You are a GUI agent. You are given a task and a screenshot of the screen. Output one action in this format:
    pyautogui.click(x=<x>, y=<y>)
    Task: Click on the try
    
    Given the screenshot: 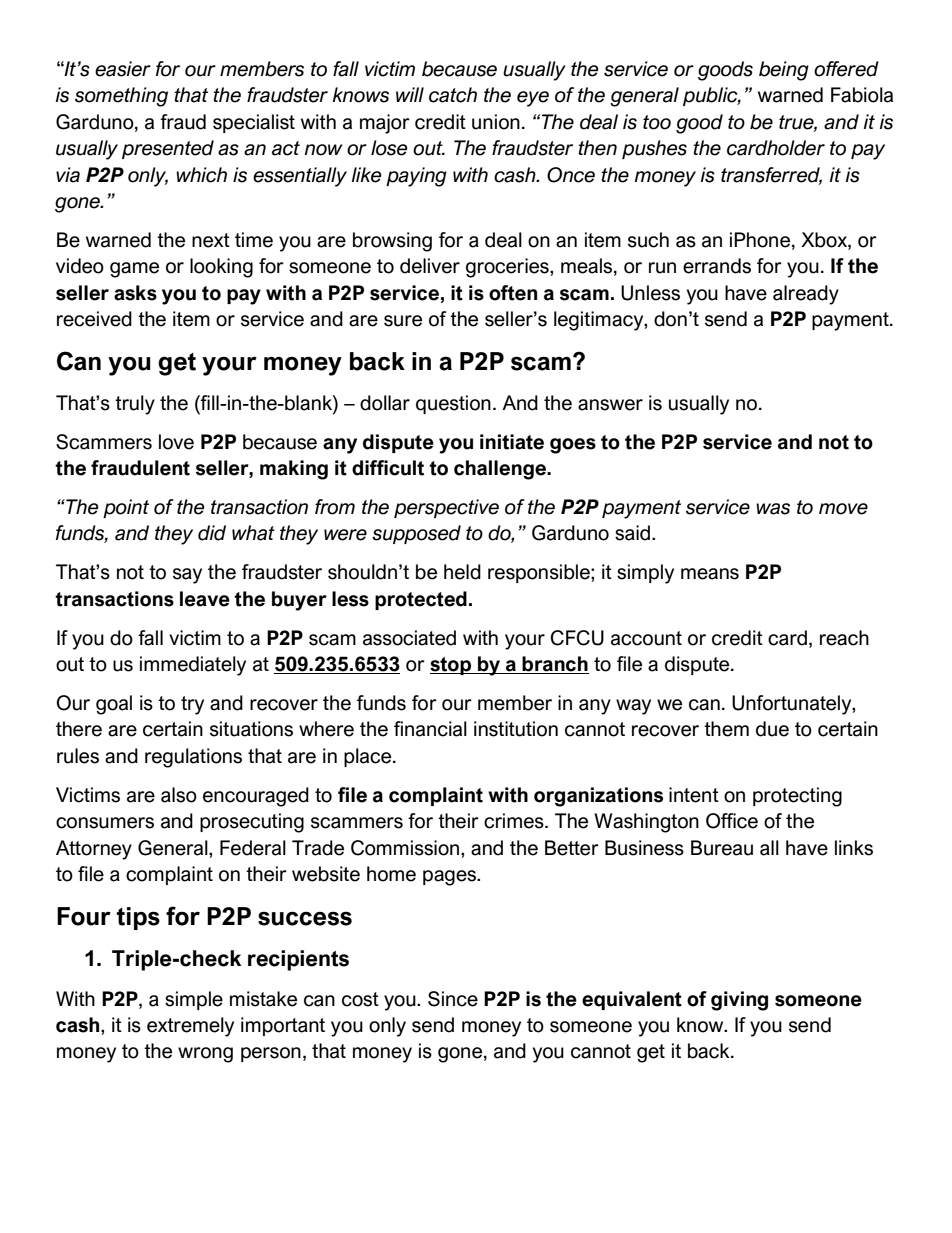 What is the action you would take?
    pyautogui.click(x=192, y=705)
